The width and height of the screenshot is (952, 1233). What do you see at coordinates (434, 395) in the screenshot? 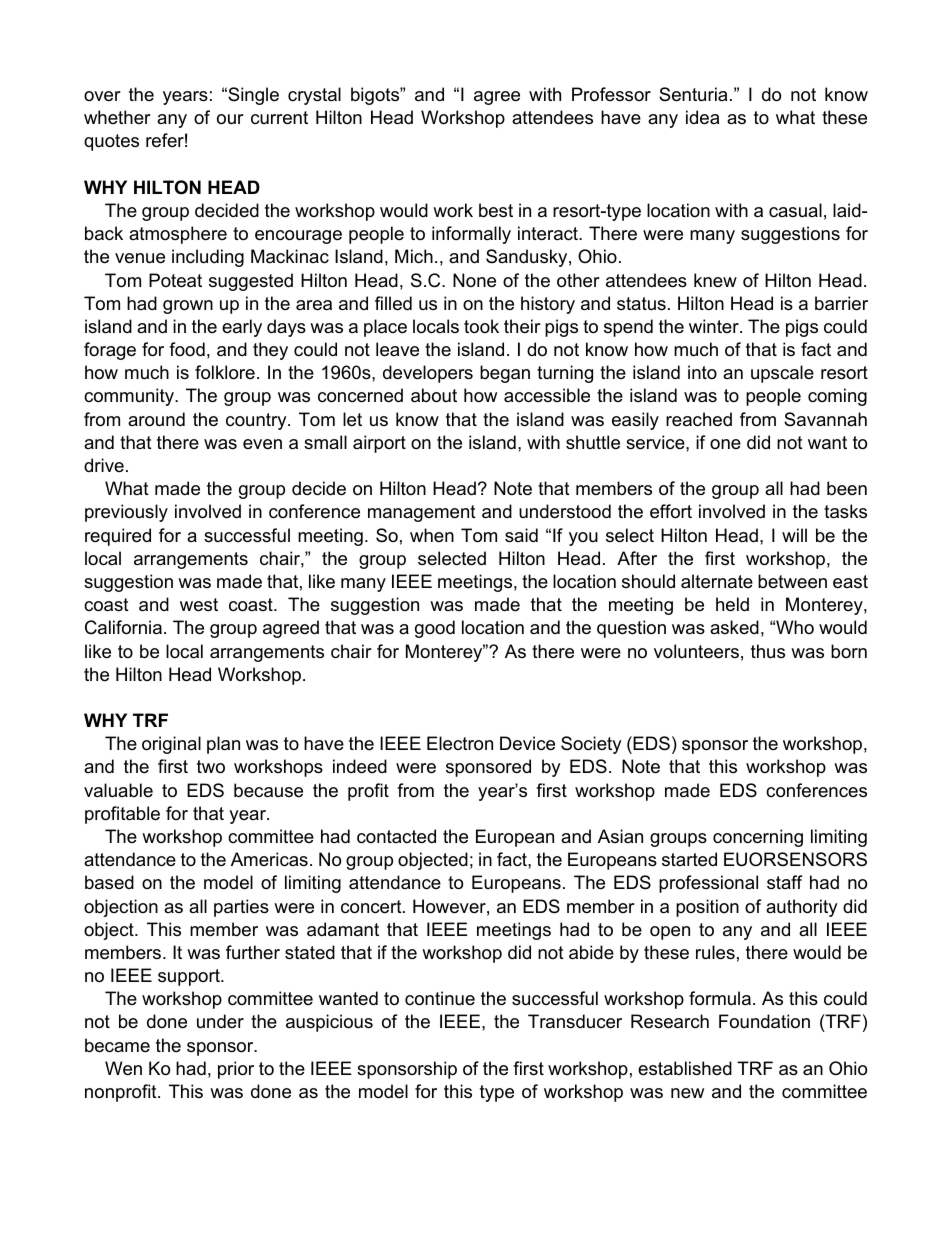
I see `about` at bounding box center [434, 395].
